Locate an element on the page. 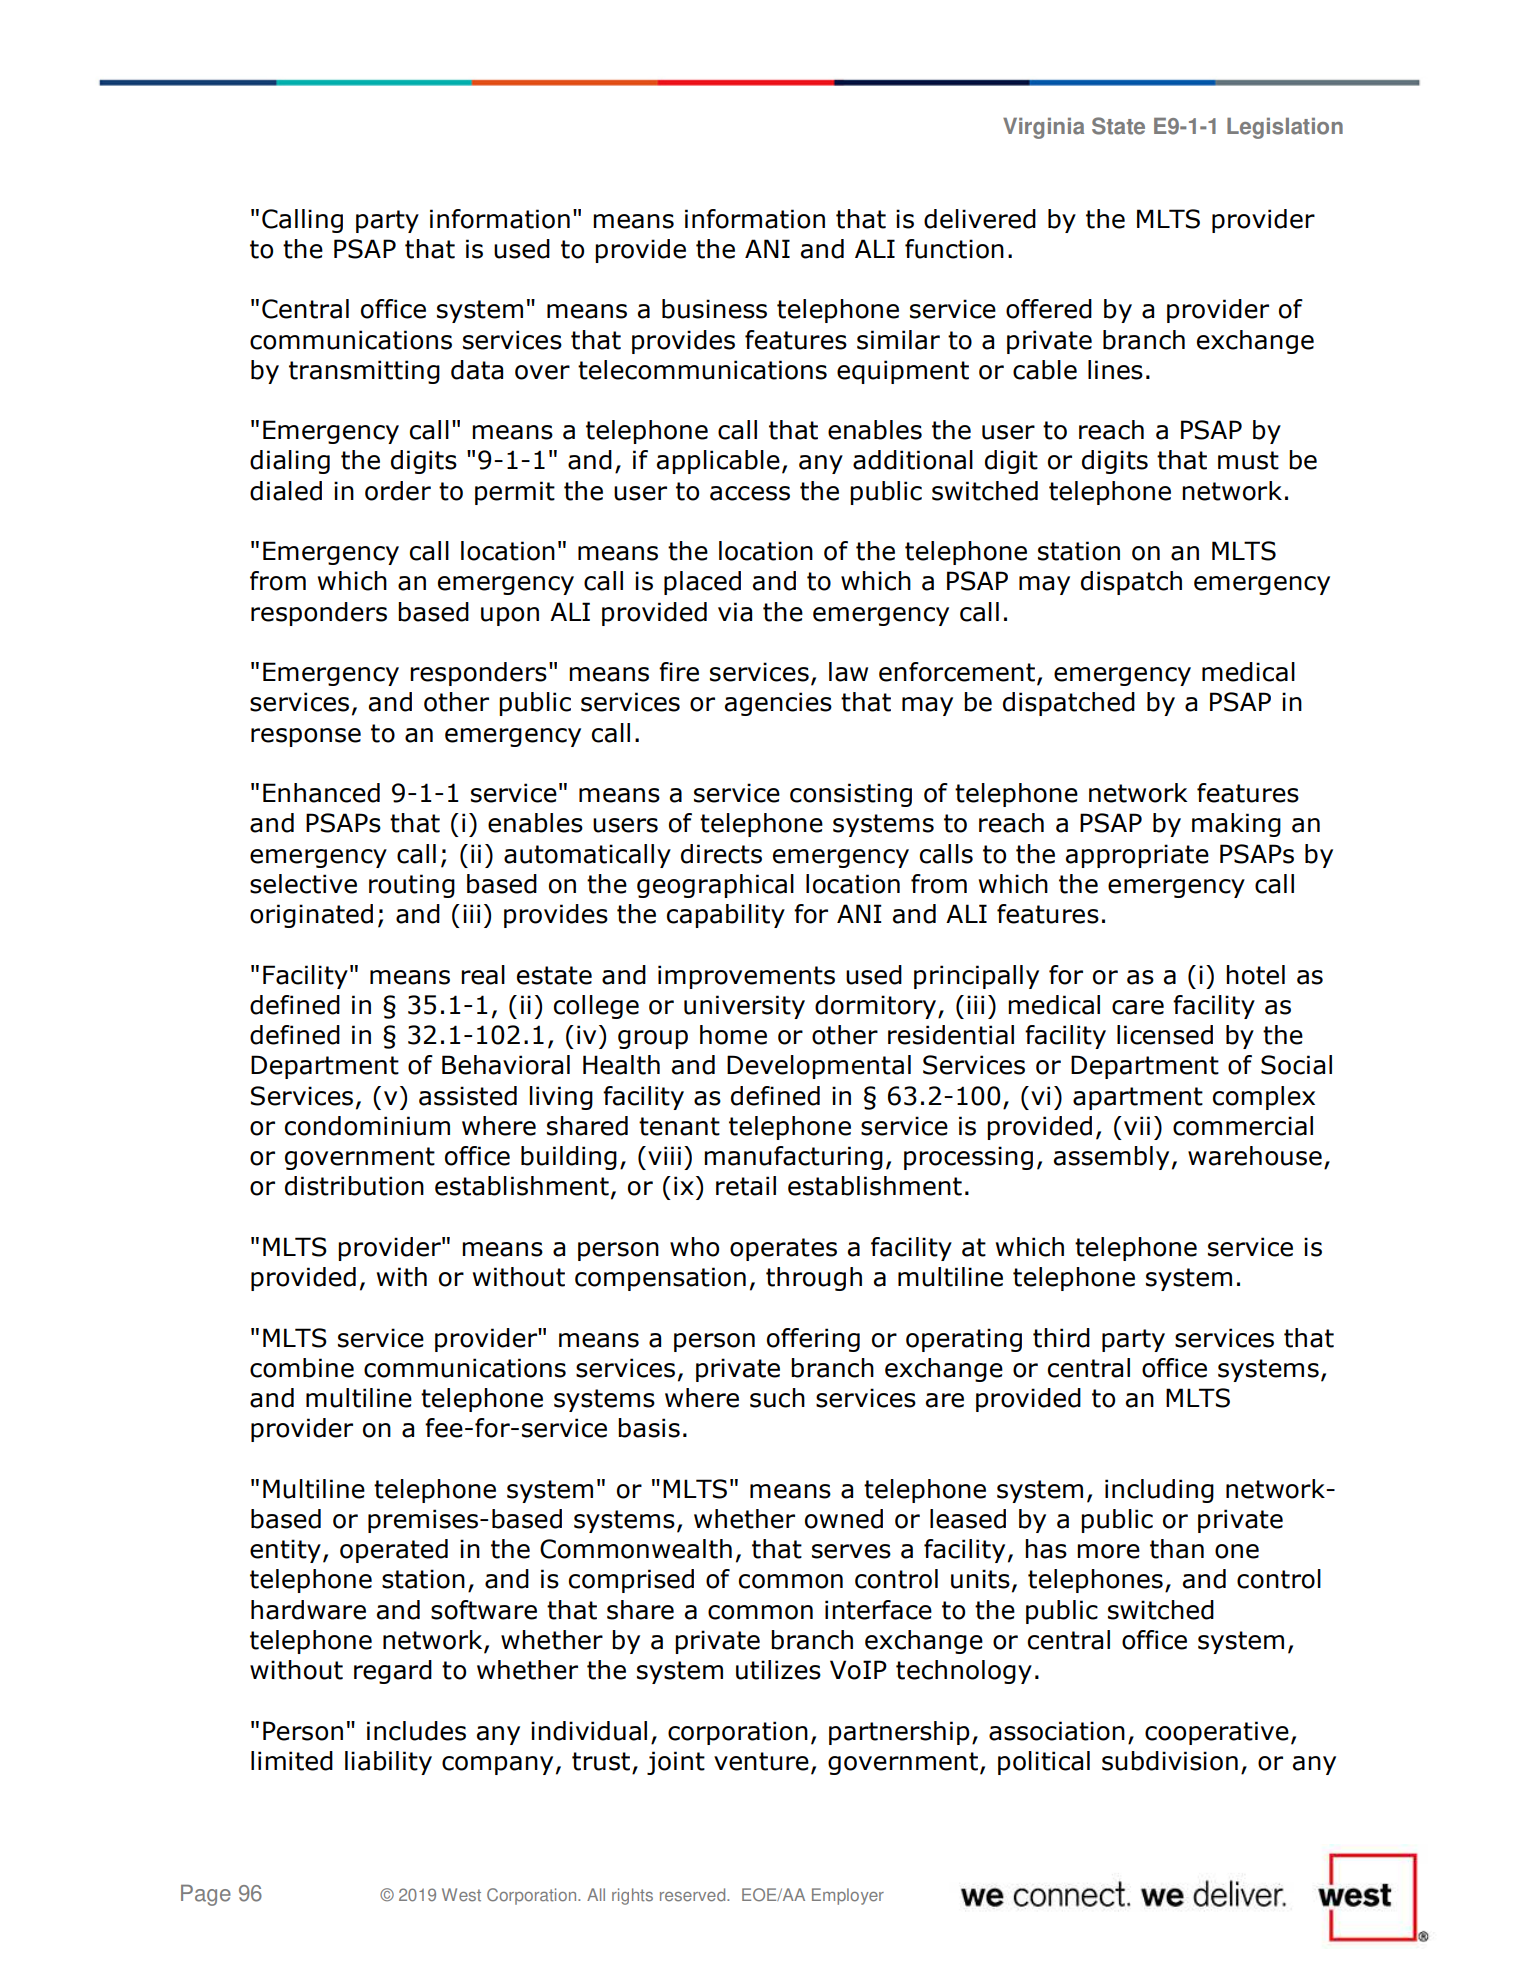  business is located at coordinates (714, 309).
